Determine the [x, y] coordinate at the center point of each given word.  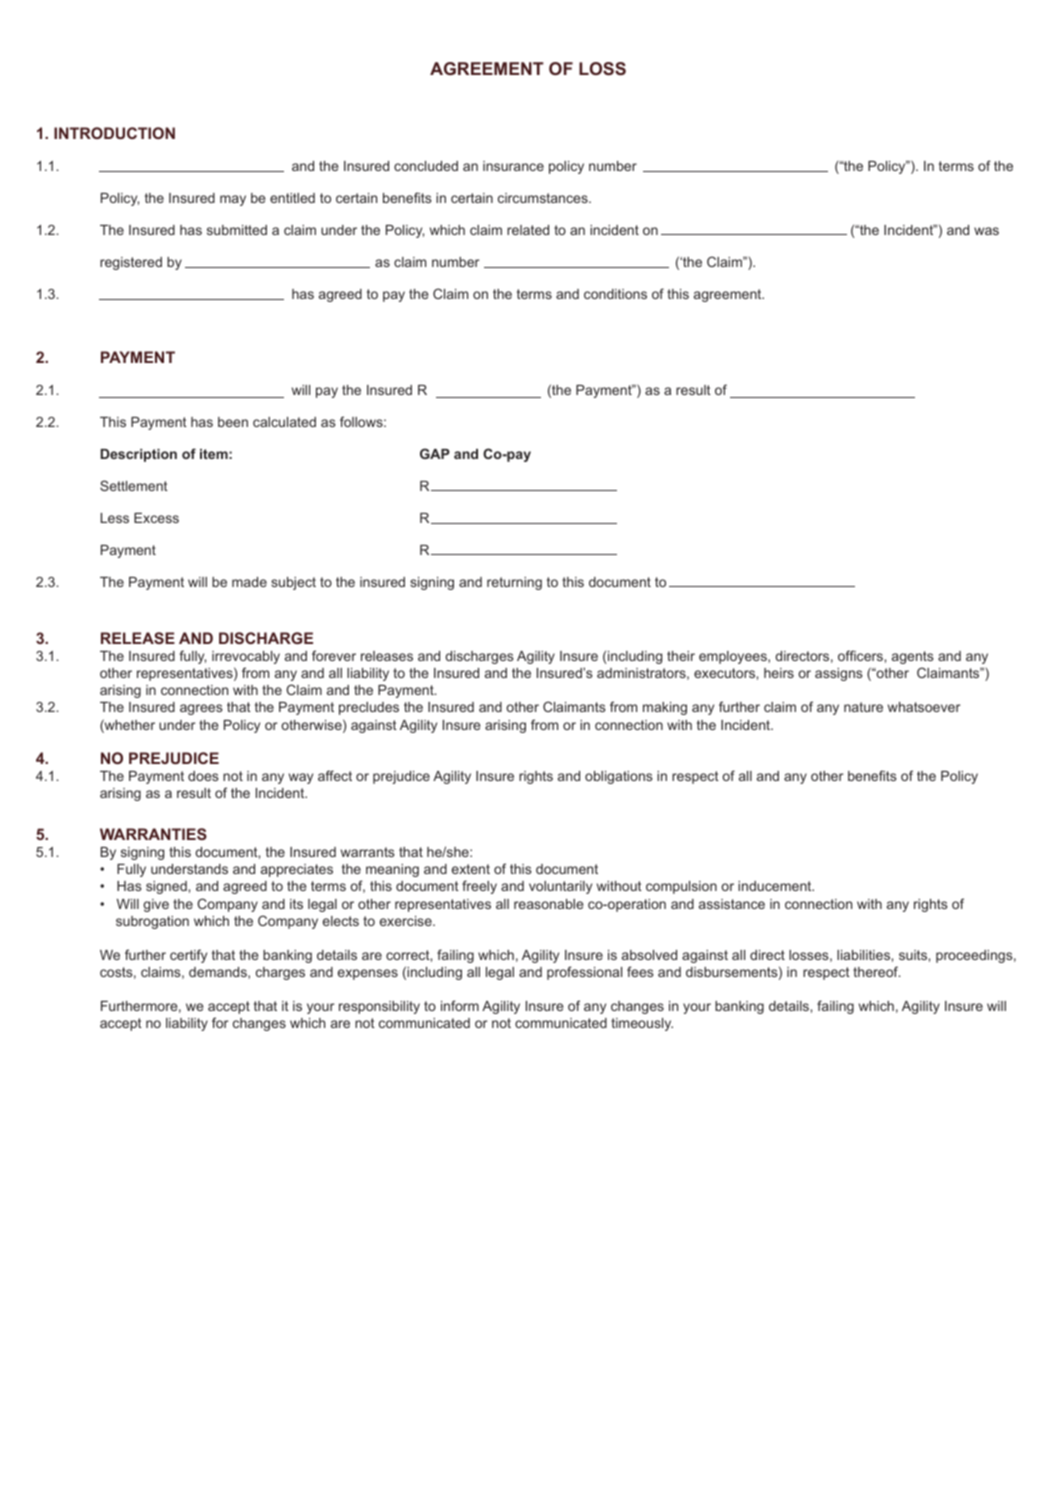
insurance [513, 166]
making [665, 708]
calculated [284, 422]
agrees [201, 709]
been [233, 422]
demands [219, 973]
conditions [615, 294]
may [233, 200]
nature [863, 707]
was [986, 231]
